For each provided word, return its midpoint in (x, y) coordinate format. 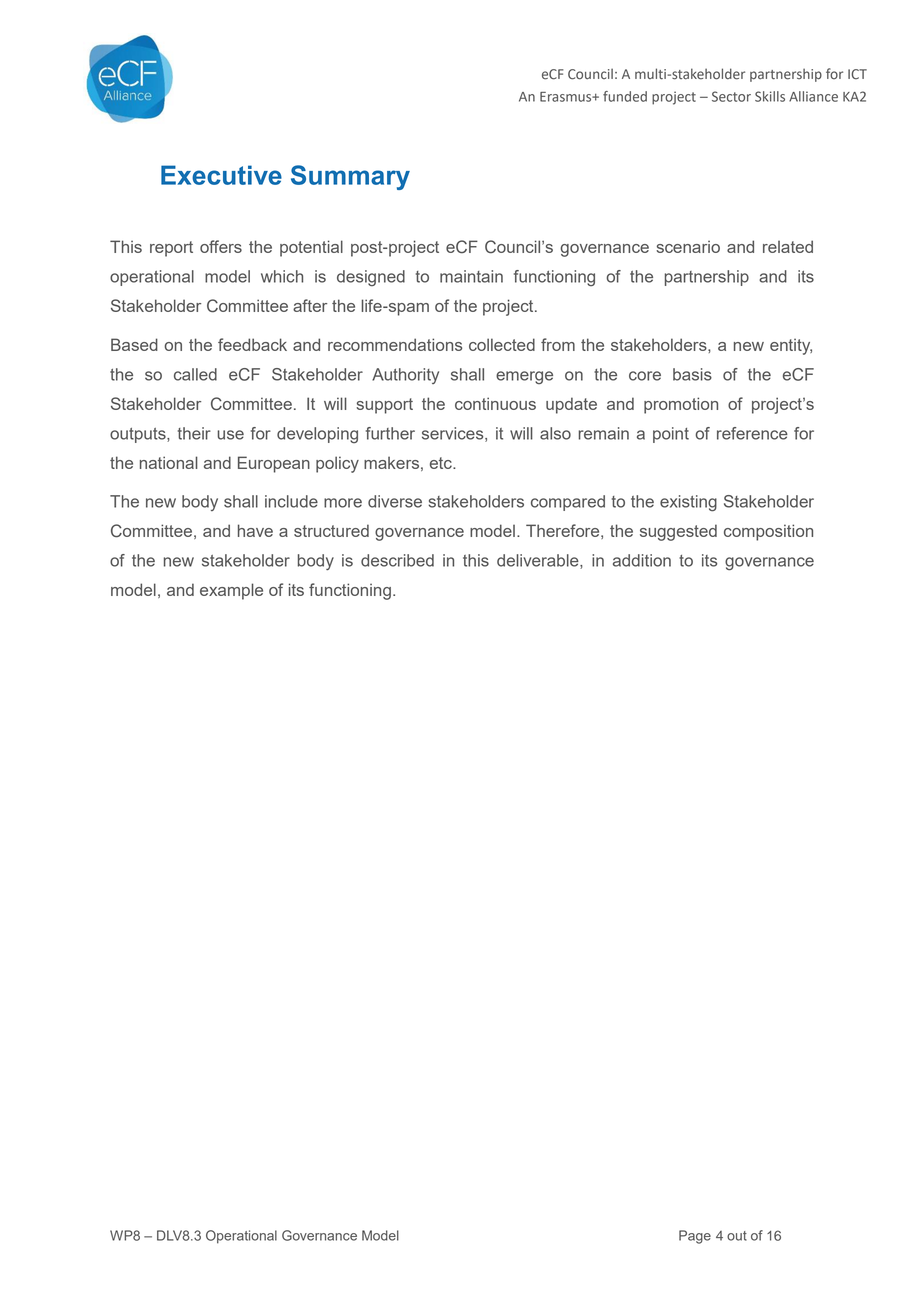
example (231, 591)
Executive (221, 175)
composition (768, 532)
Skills (770, 96)
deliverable (539, 561)
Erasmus (567, 97)
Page (695, 1237)
